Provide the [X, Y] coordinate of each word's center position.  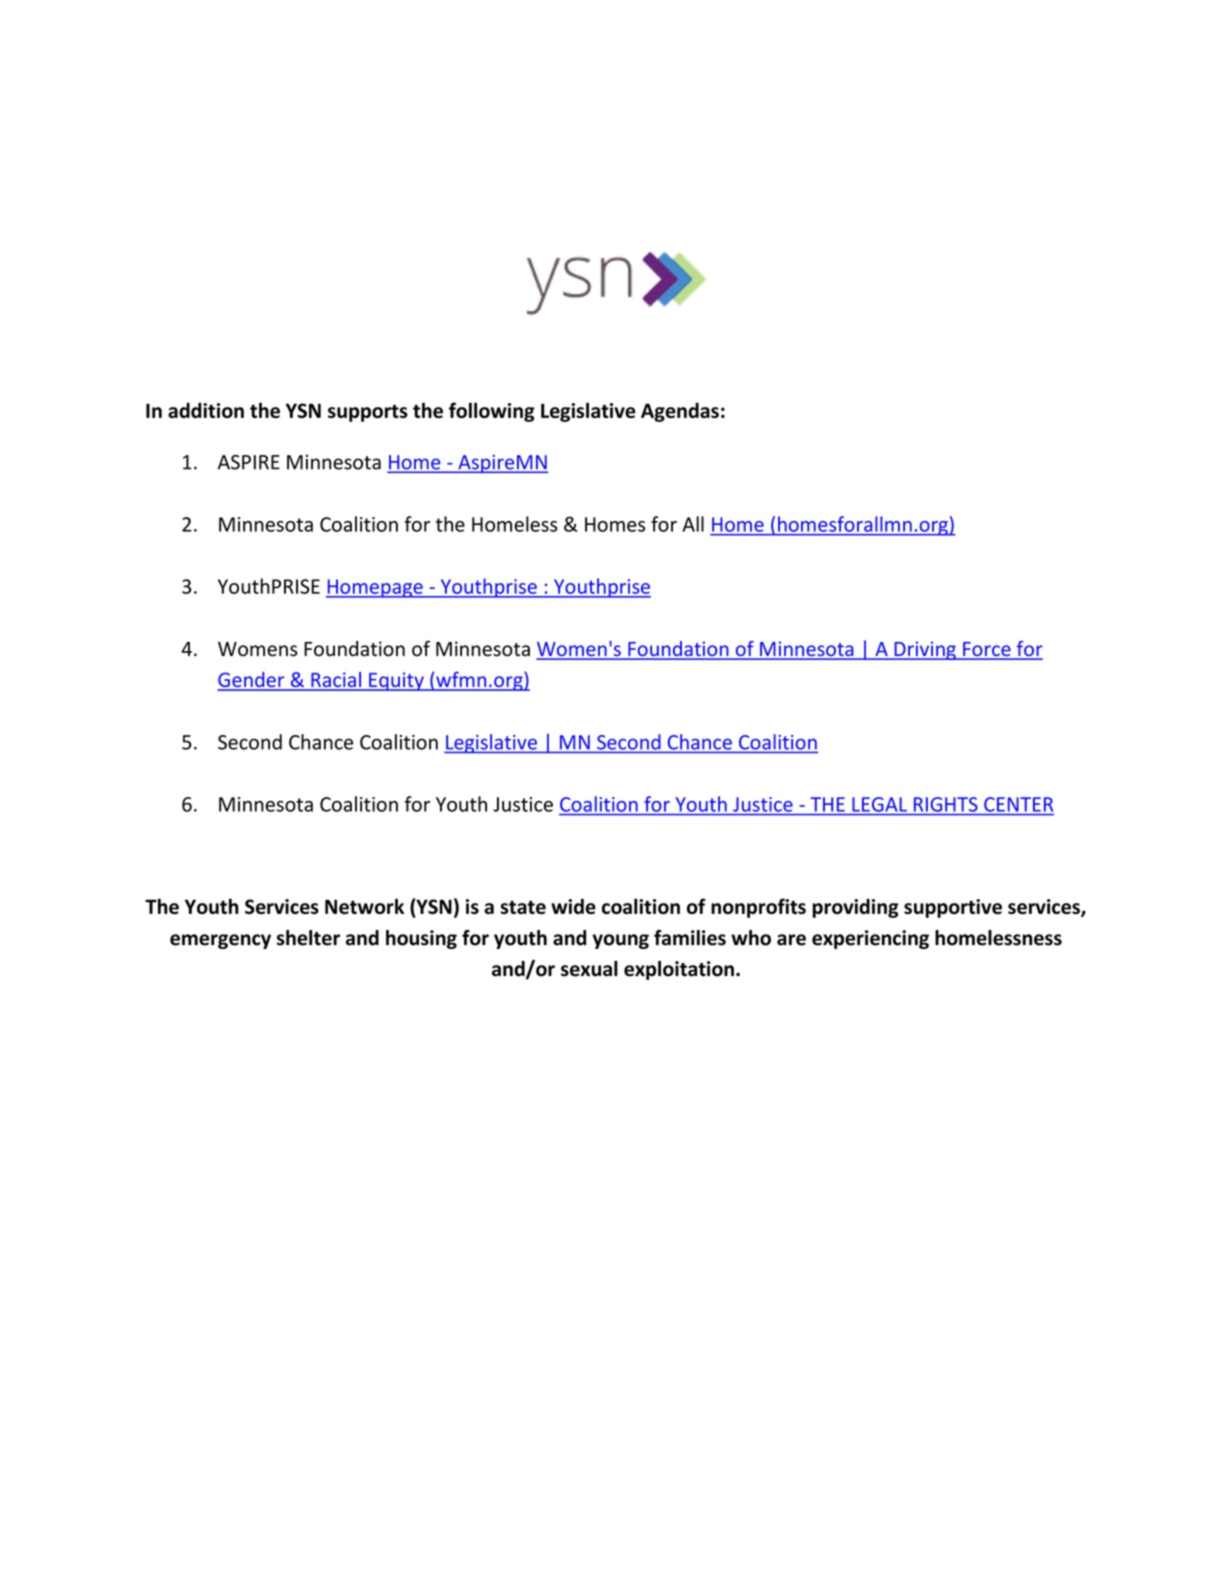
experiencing [870, 939]
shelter [308, 938]
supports [368, 413]
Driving [925, 650]
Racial [336, 681]
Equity [396, 681]
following [492, 412]
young [620, 941]
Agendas [680, 412]
